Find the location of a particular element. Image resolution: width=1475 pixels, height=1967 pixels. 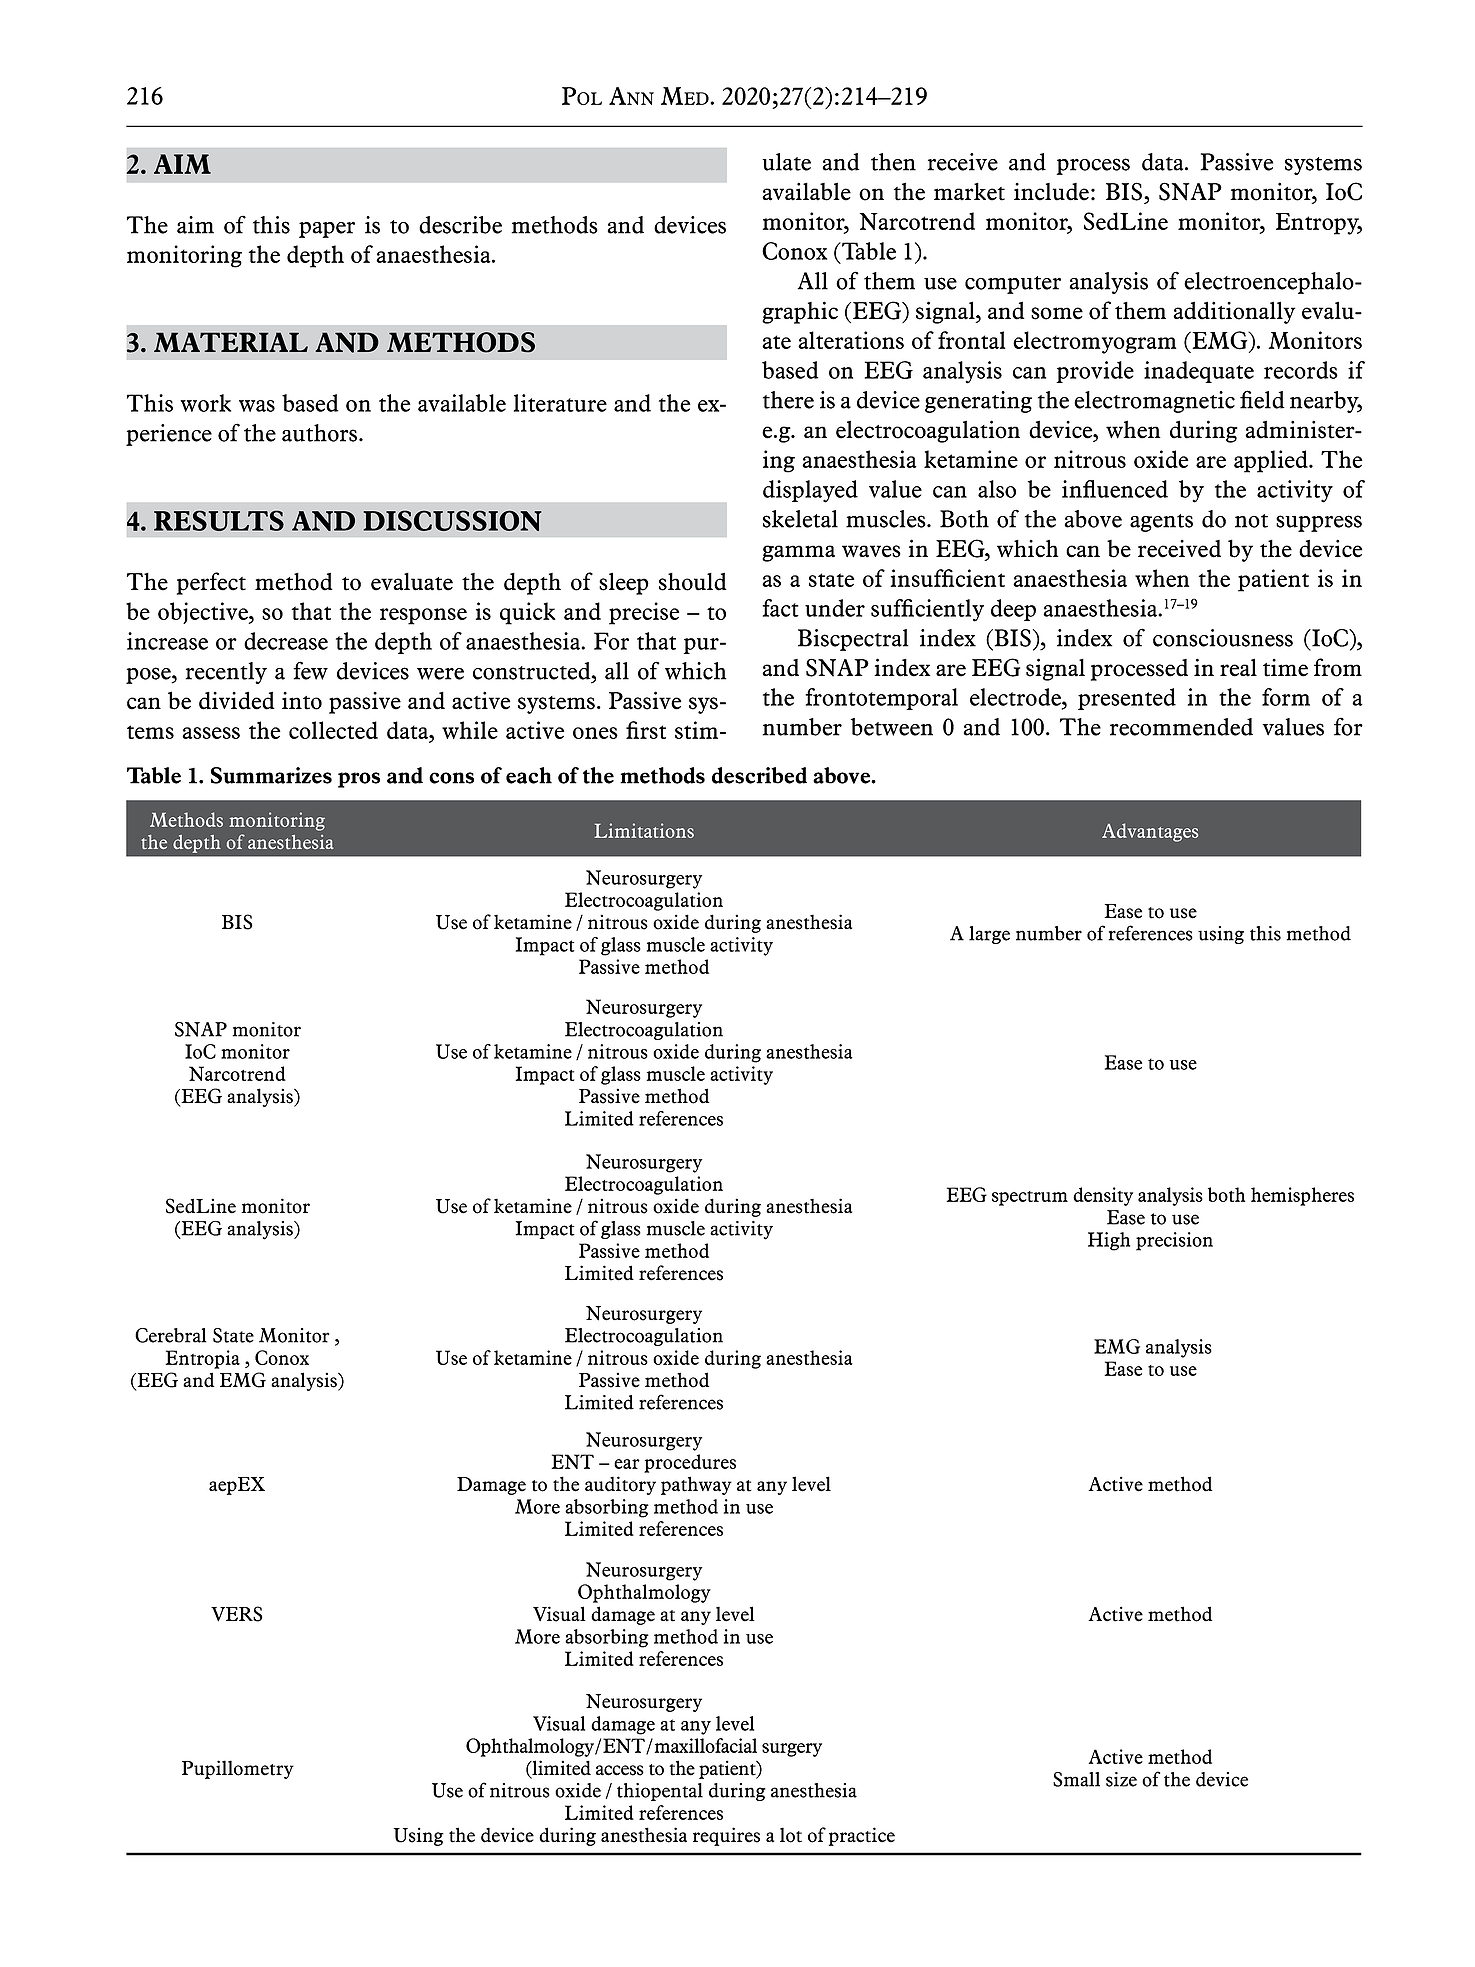

access is located at coordinates (620, 1770).
